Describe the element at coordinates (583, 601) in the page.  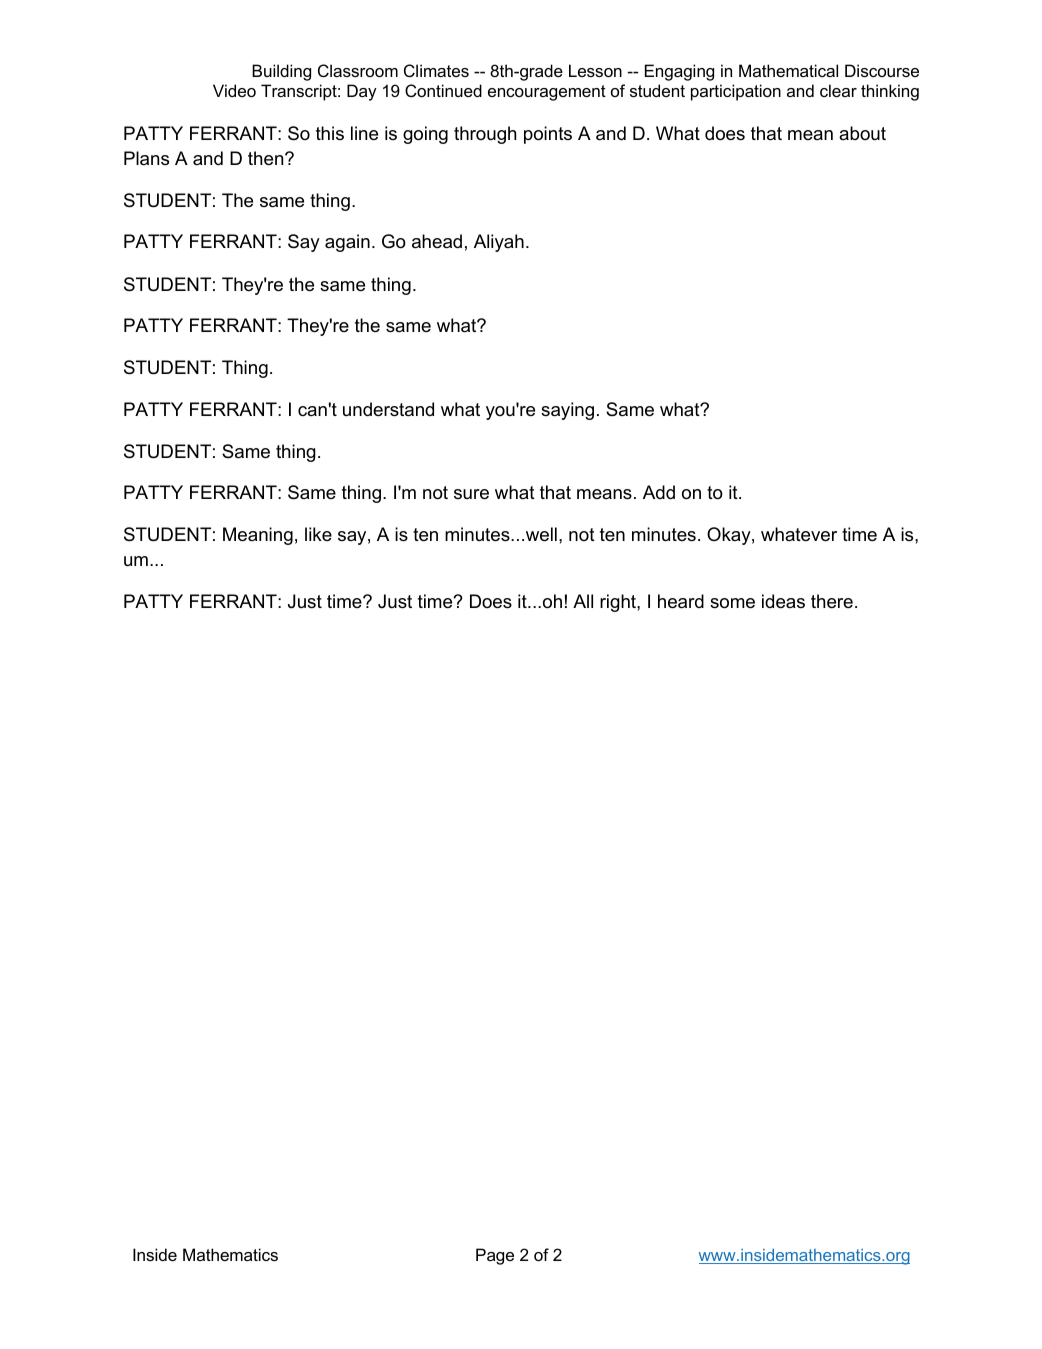
I see `All` at that location.
